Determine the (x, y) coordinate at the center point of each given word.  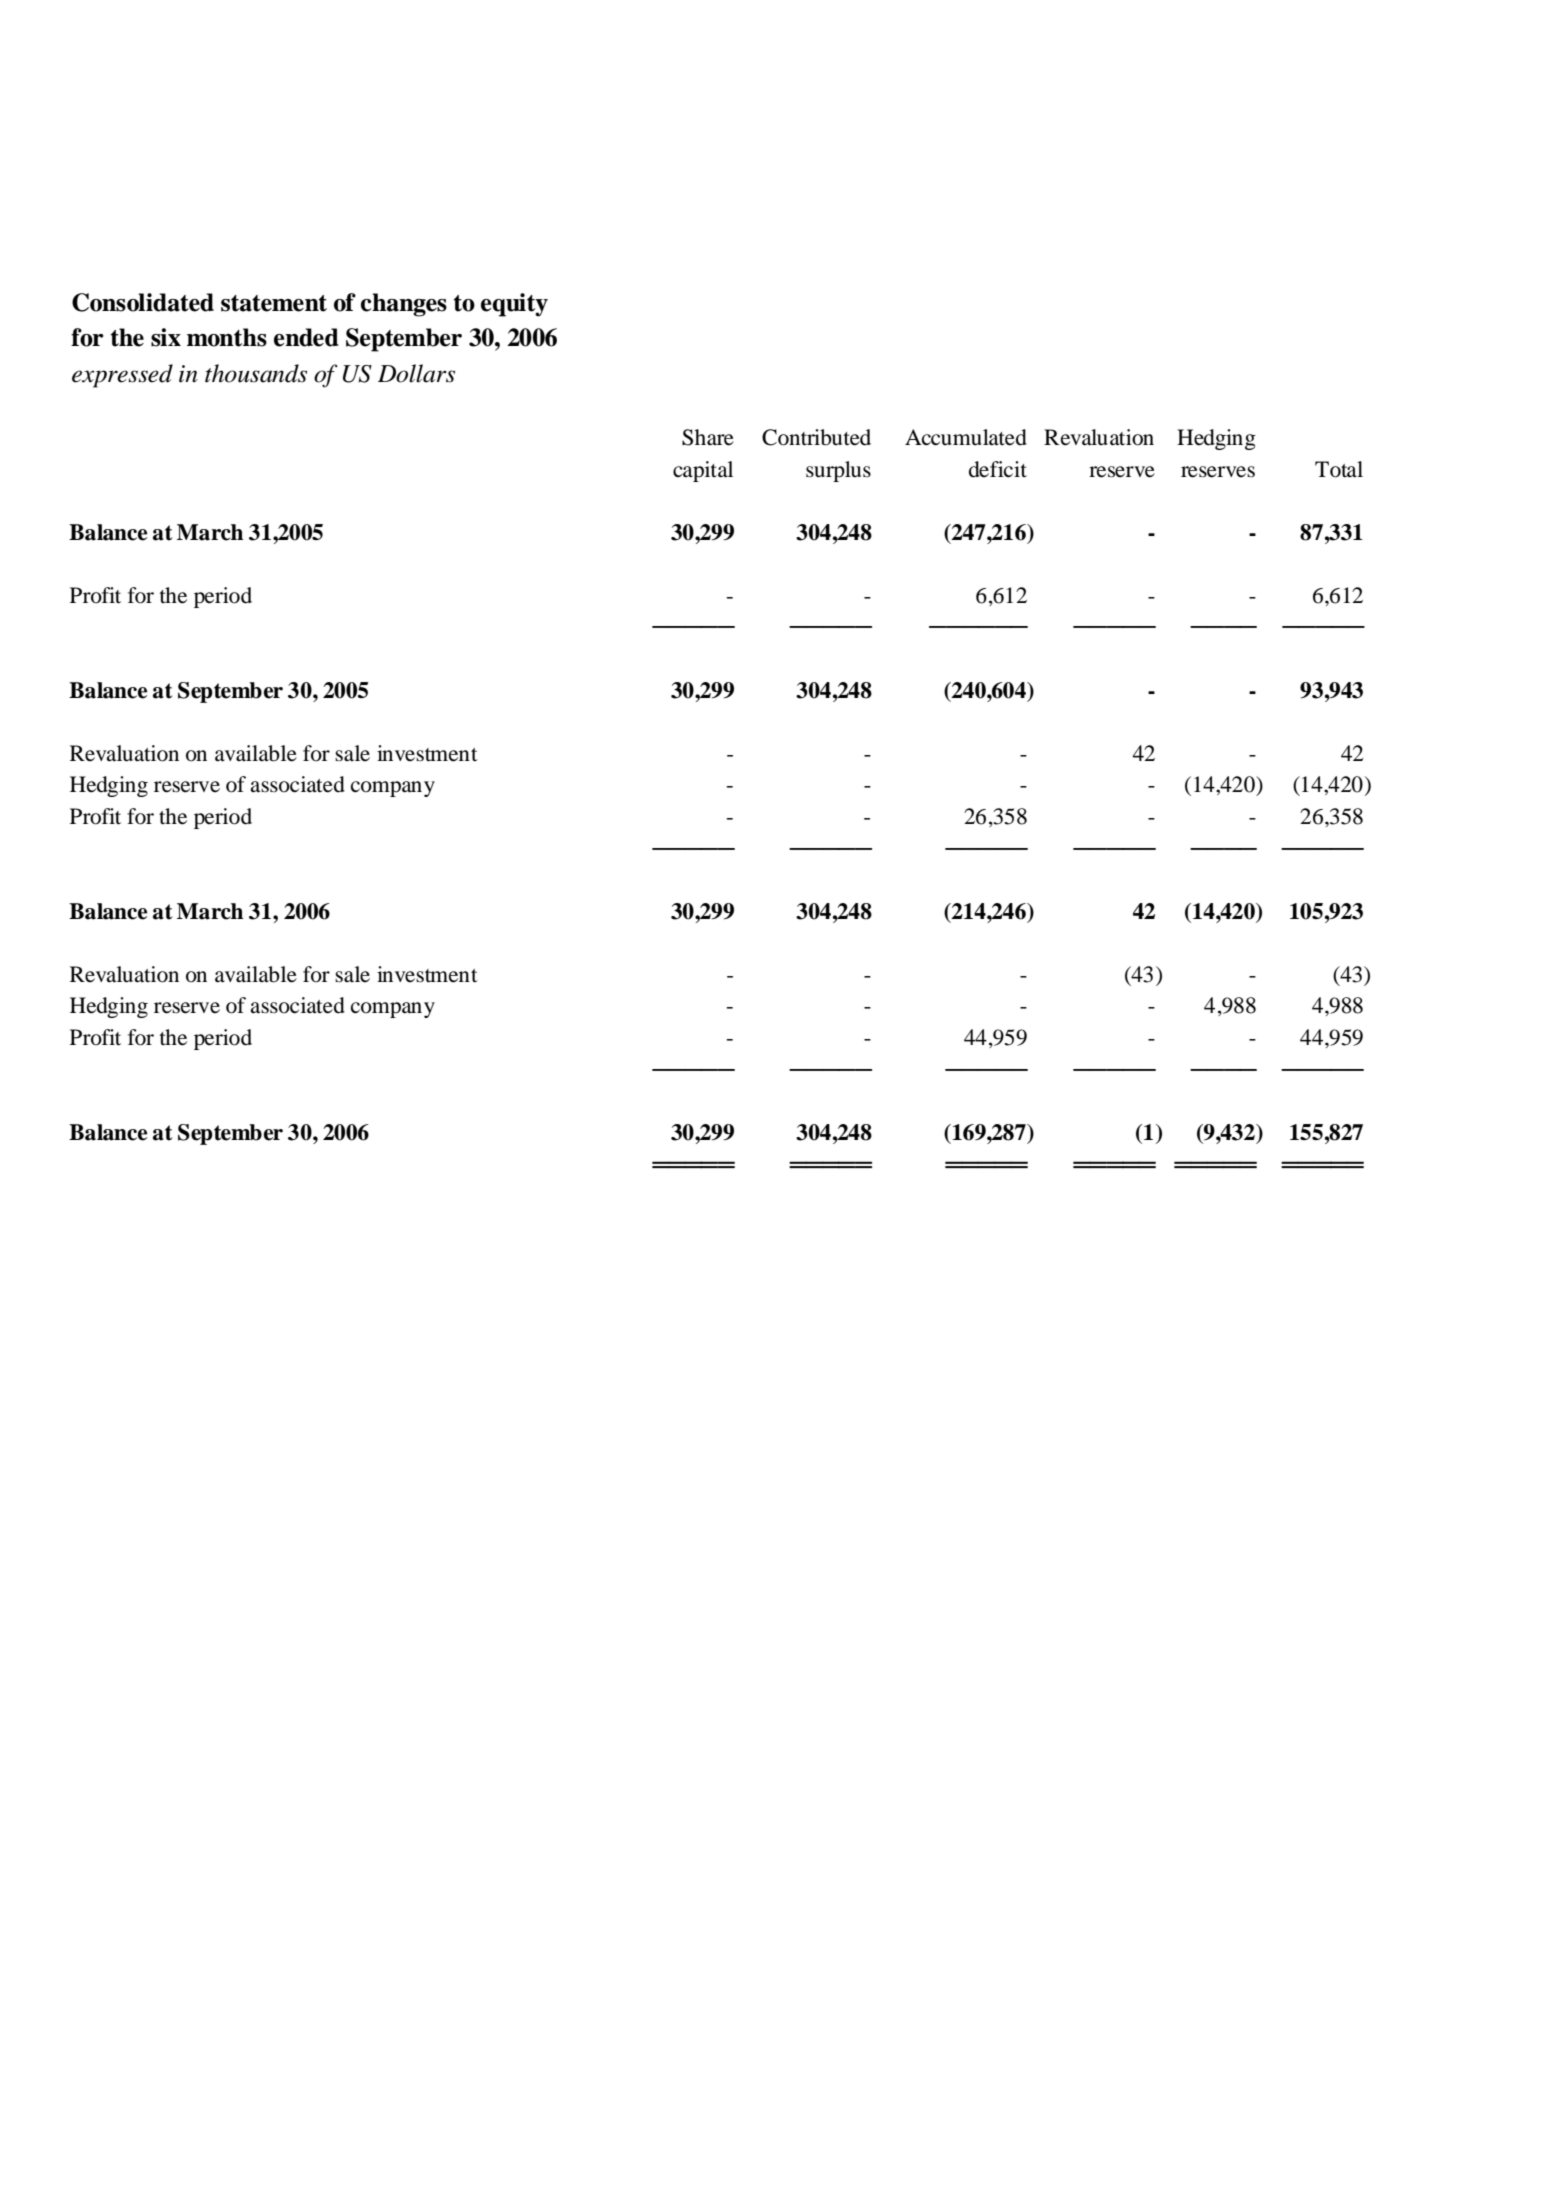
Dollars (416, 373)
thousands (256, 373)
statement (274, 303)
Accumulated (966, 437)
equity (514, 305)
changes (404, 305)
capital (703, 471)
